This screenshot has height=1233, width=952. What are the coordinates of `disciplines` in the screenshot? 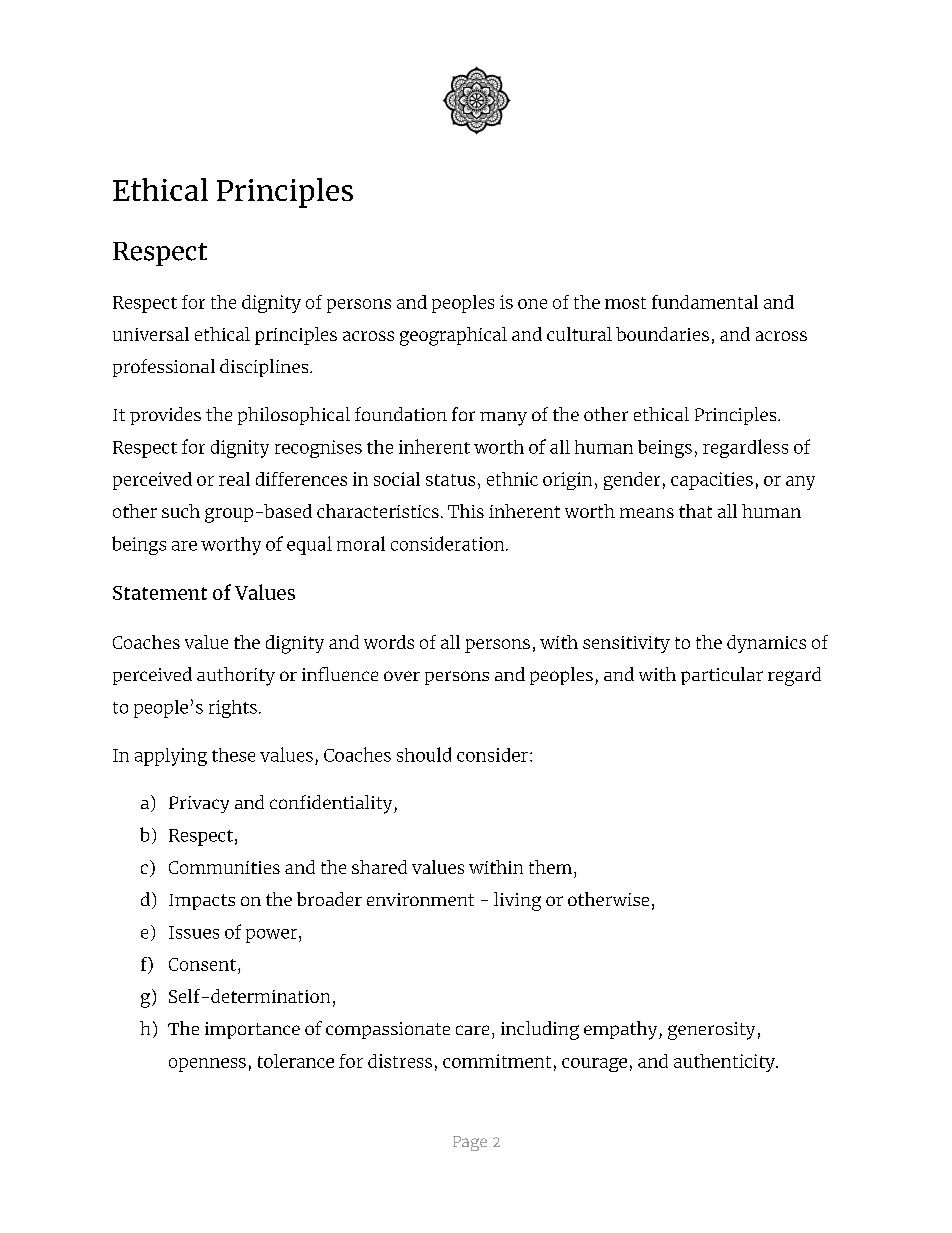 It's located at (265, 368).
